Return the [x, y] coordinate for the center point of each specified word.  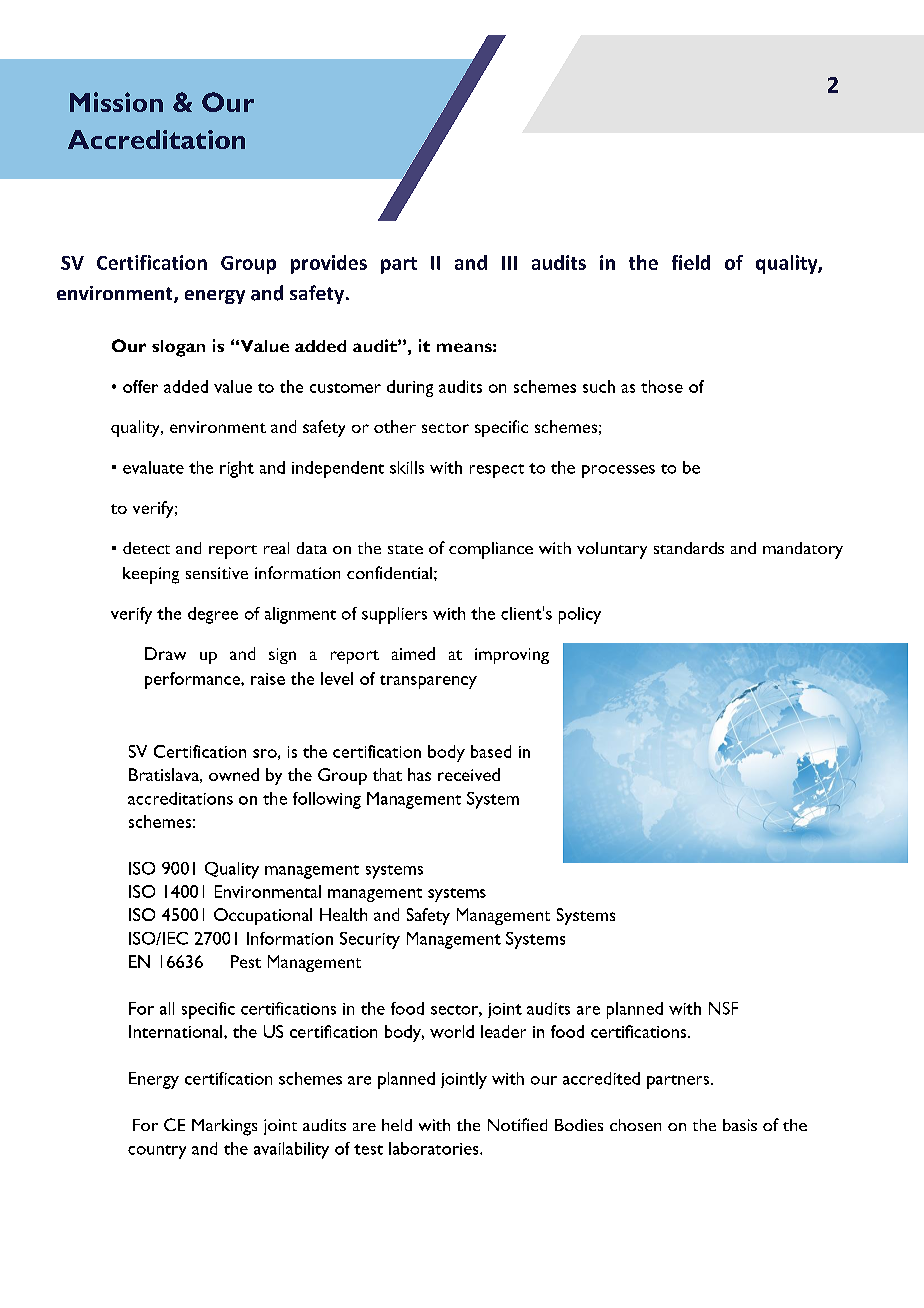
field [691, 262]
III [509, 263]
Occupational [263, 916]
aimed [413, 653]
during [410, 388]
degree [213, 615]
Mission [116, 102]
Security [370, 940]
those [662, 386]
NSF [723, 1008]
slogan [178, 348]
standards [689, 548]
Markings [224, 1127]
